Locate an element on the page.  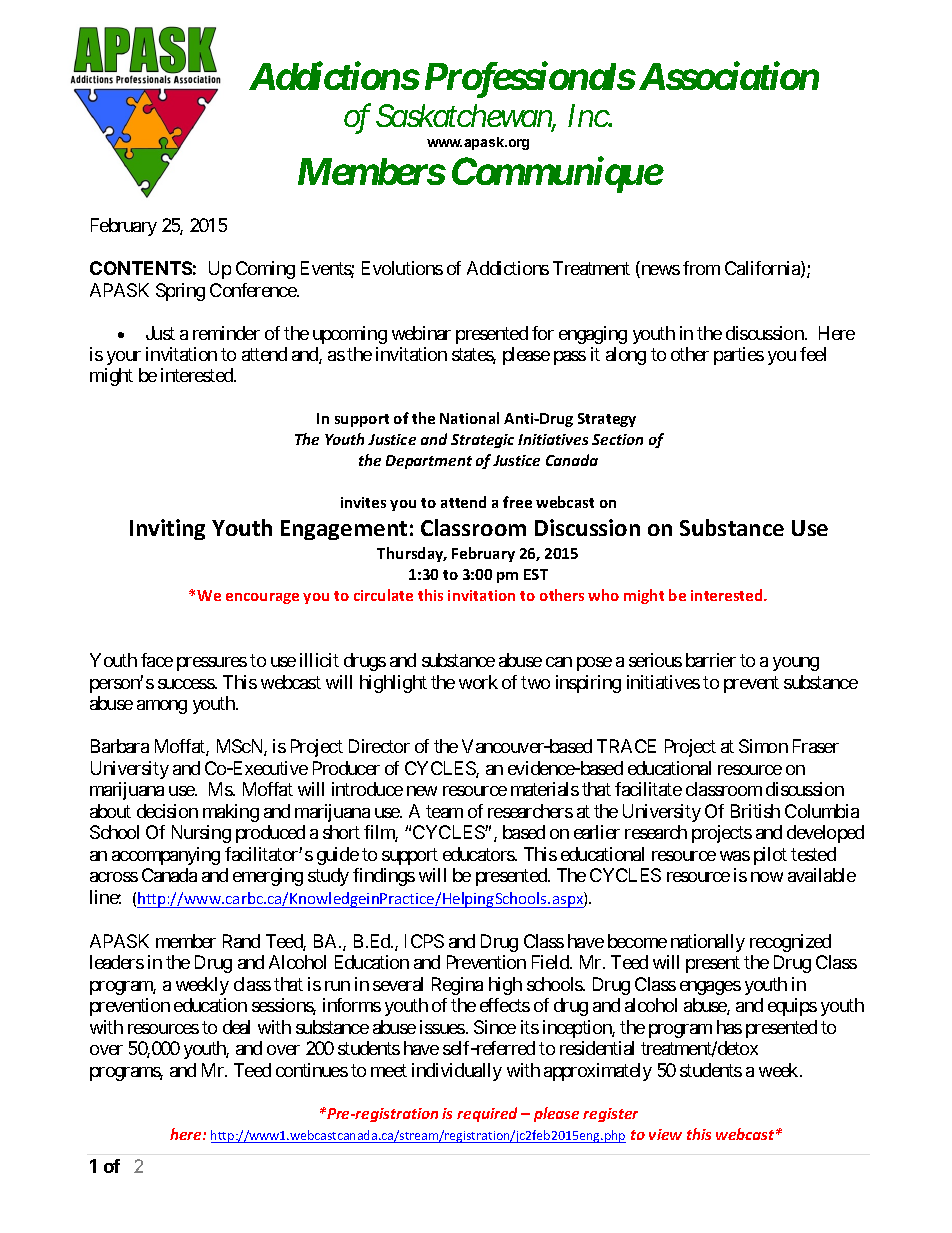
from is located at coordinates (701, 268).
